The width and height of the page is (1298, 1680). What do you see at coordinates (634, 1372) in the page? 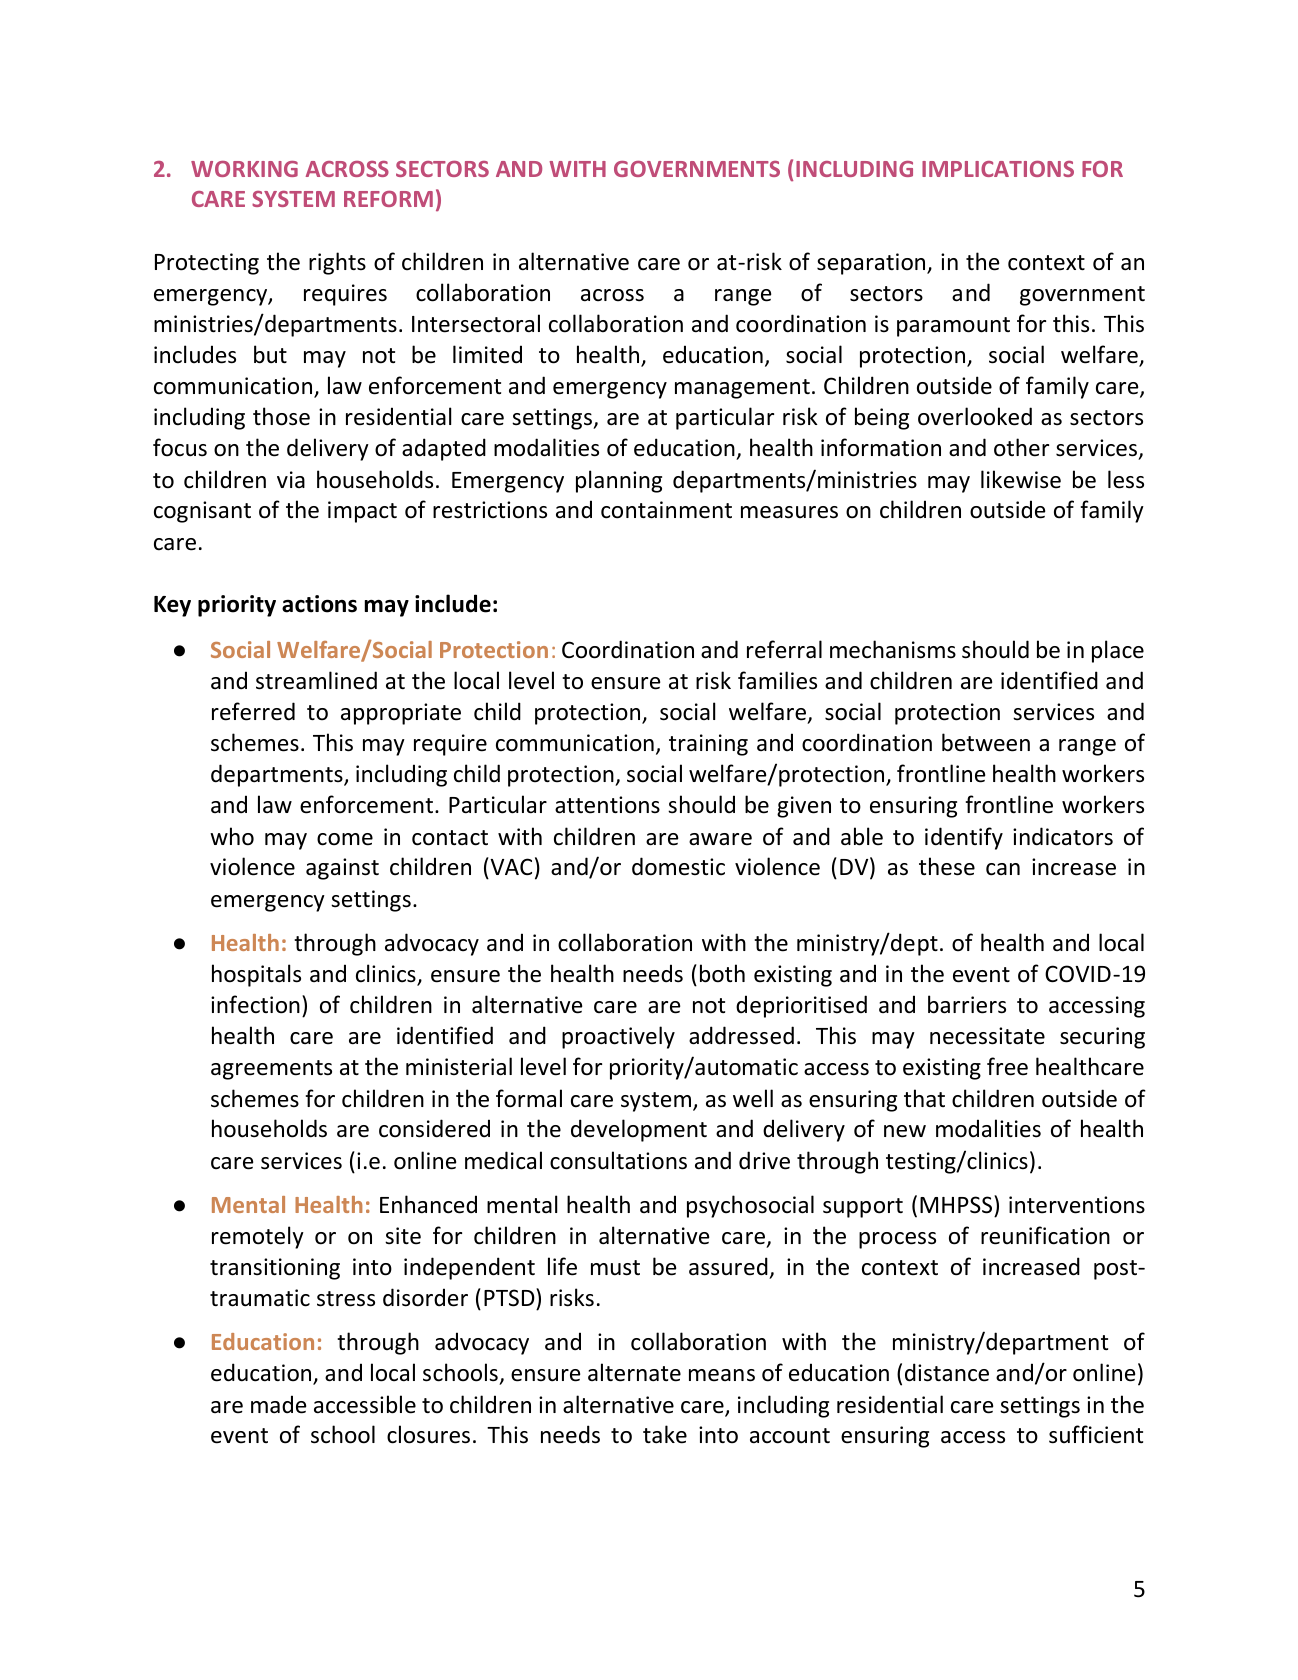
I see `alternate` at bounding box center [634, 1372].
